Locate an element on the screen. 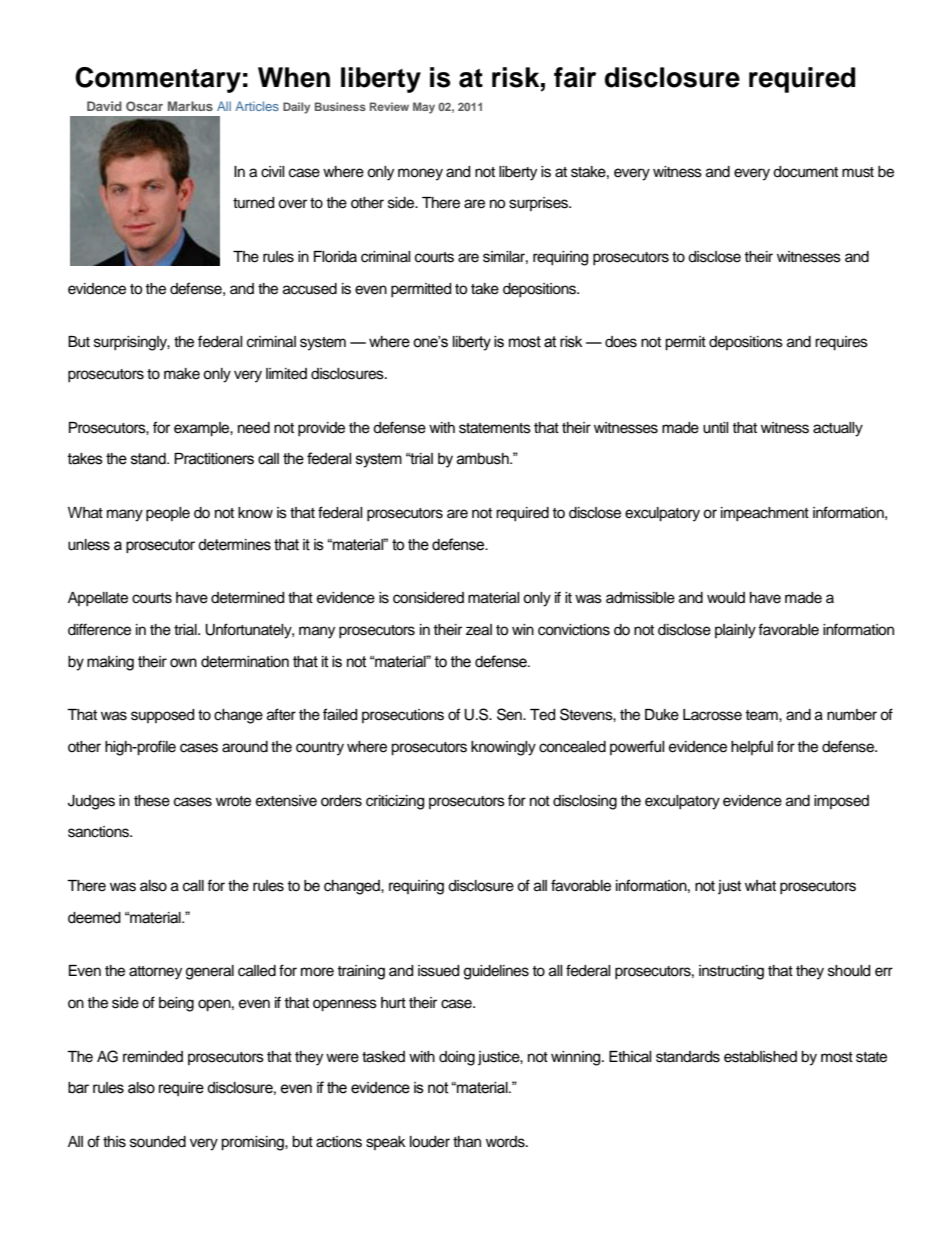 This screenshot has width=952, height=1233. Markus is located at coordinates (190, 106).
